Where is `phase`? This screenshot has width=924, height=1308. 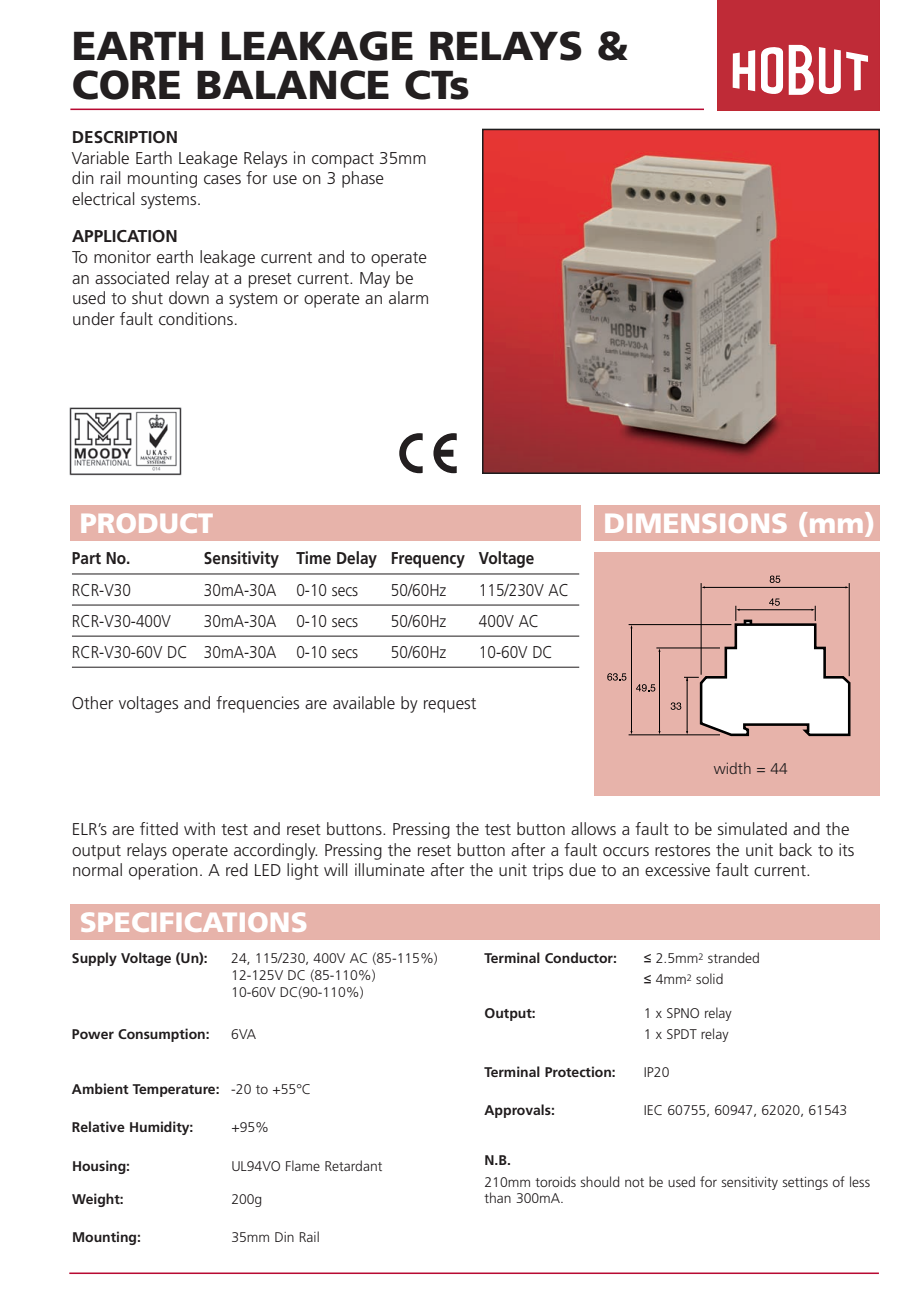 phase is located at coordinates (363, 179).
